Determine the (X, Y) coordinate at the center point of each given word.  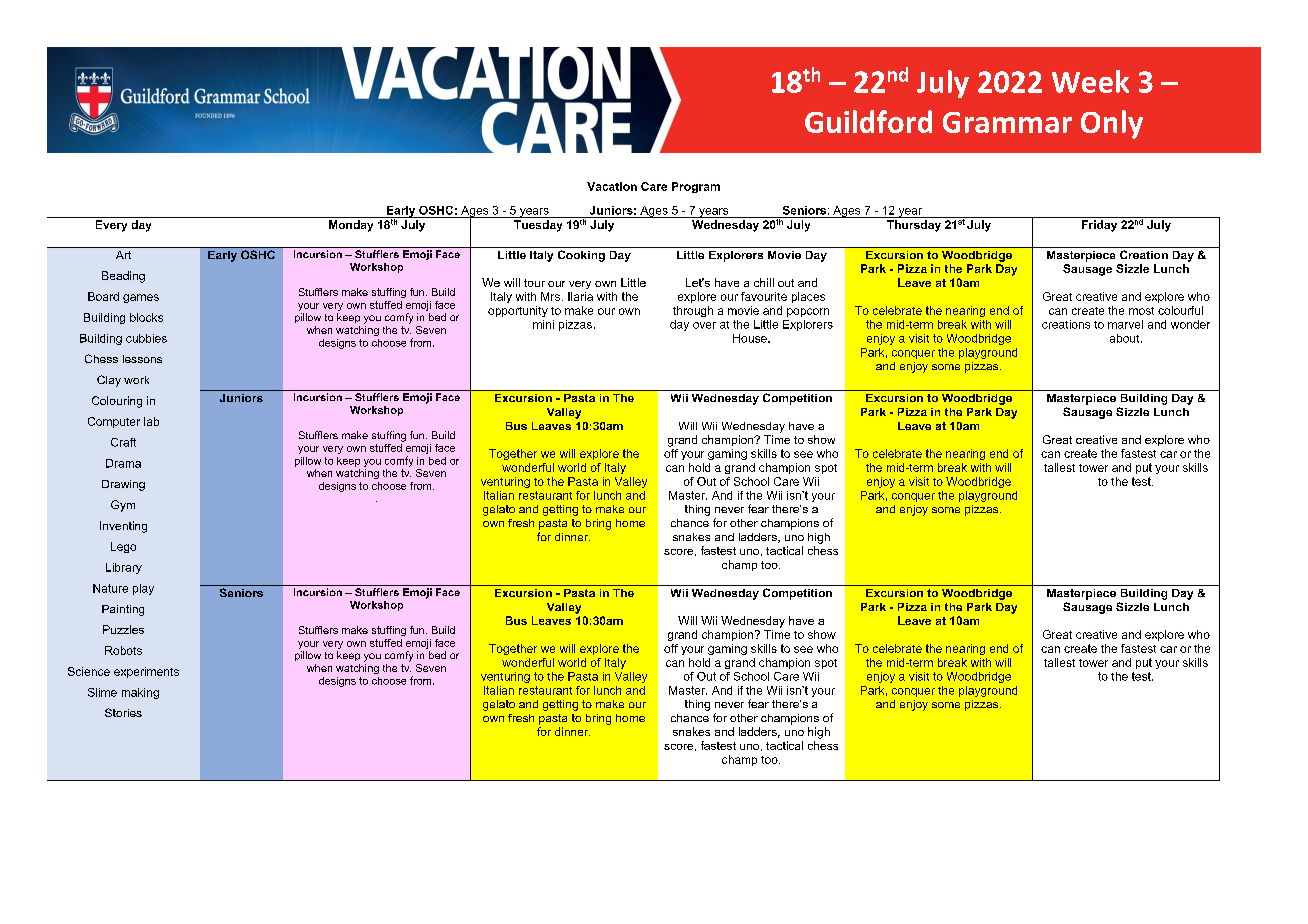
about (1126, 338)
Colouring (117, 402)
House (751, 338)
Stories (123, 712)
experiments (146, 672)
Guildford (868, 121)
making (140, 693)
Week (1090, 81)
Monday (351, 226)
